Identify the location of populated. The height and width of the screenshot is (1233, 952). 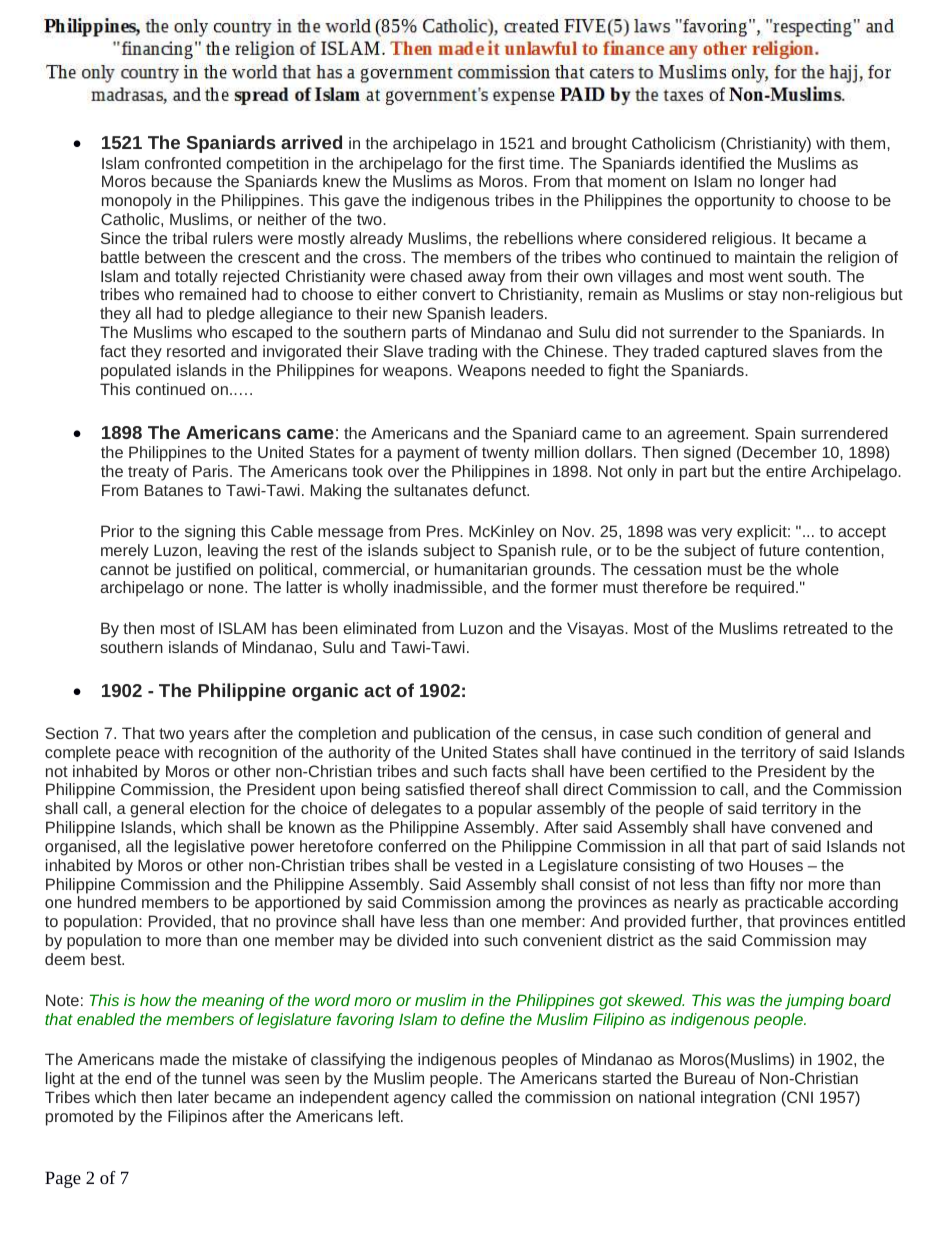
(136, 372).
